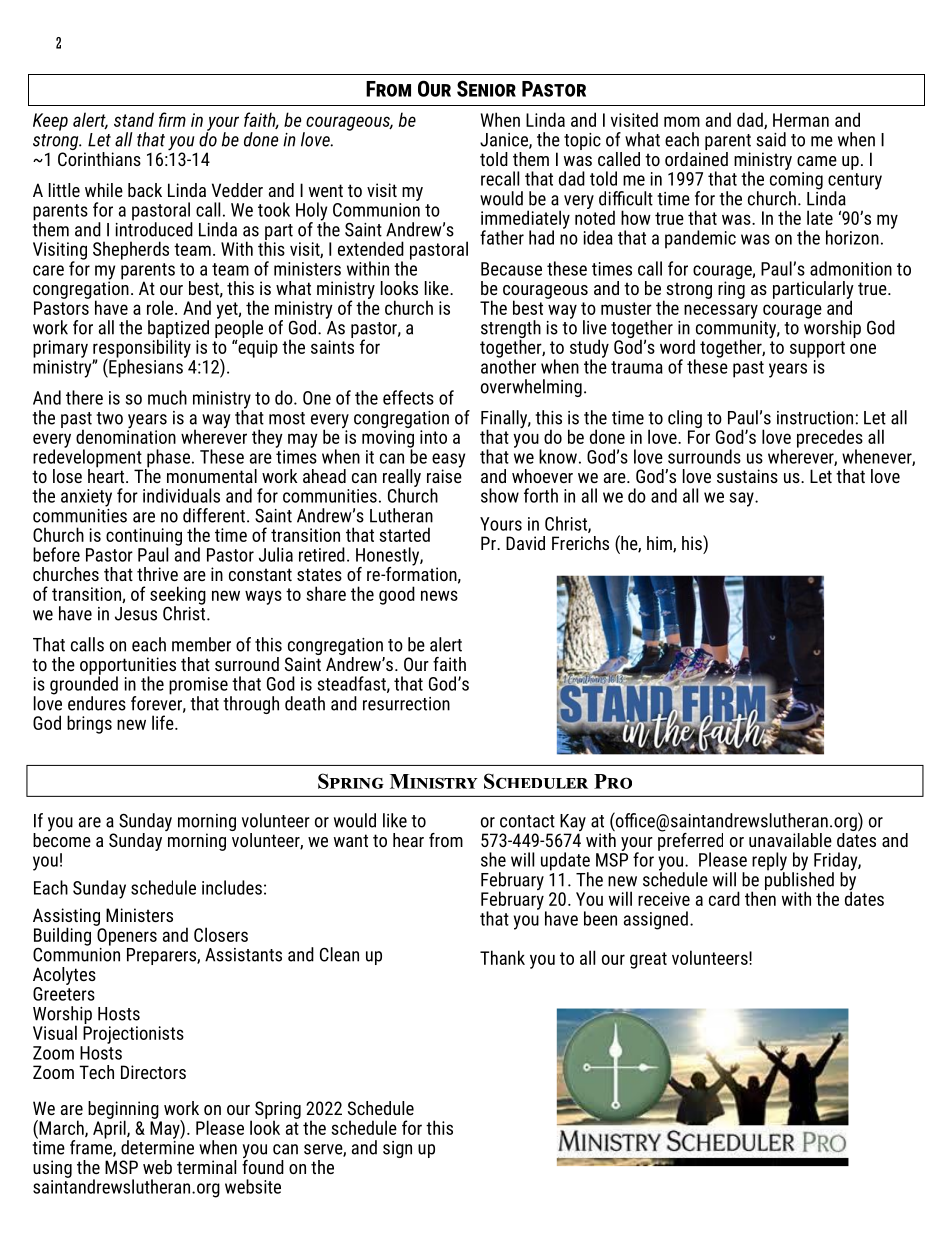 The height and width of the image is (1233, 952). I want to click on great, so click(648, 960).
